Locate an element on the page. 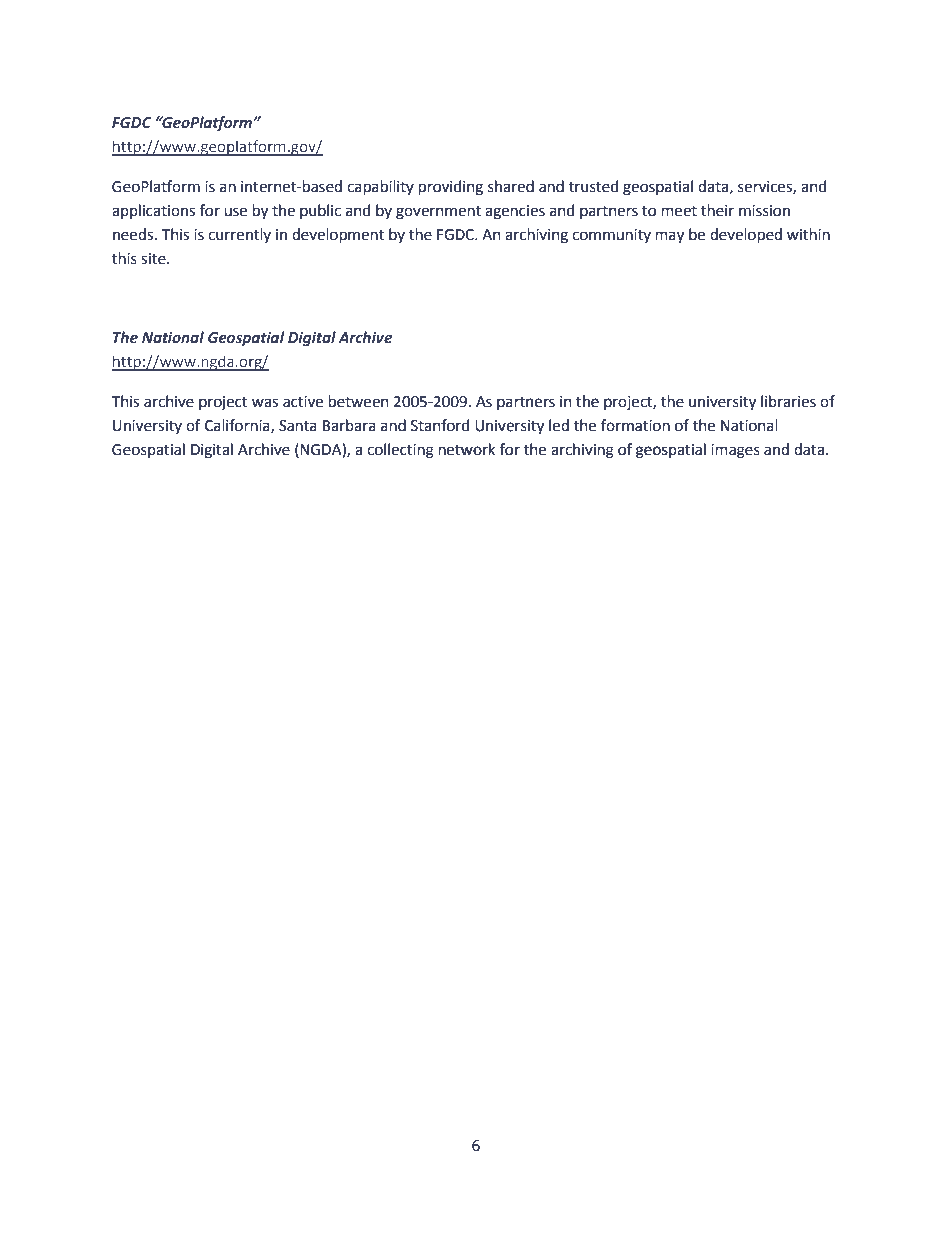 Image resolution: width=952 pixels, height=1233 pixels. may is located at coordinates (669, 237).
